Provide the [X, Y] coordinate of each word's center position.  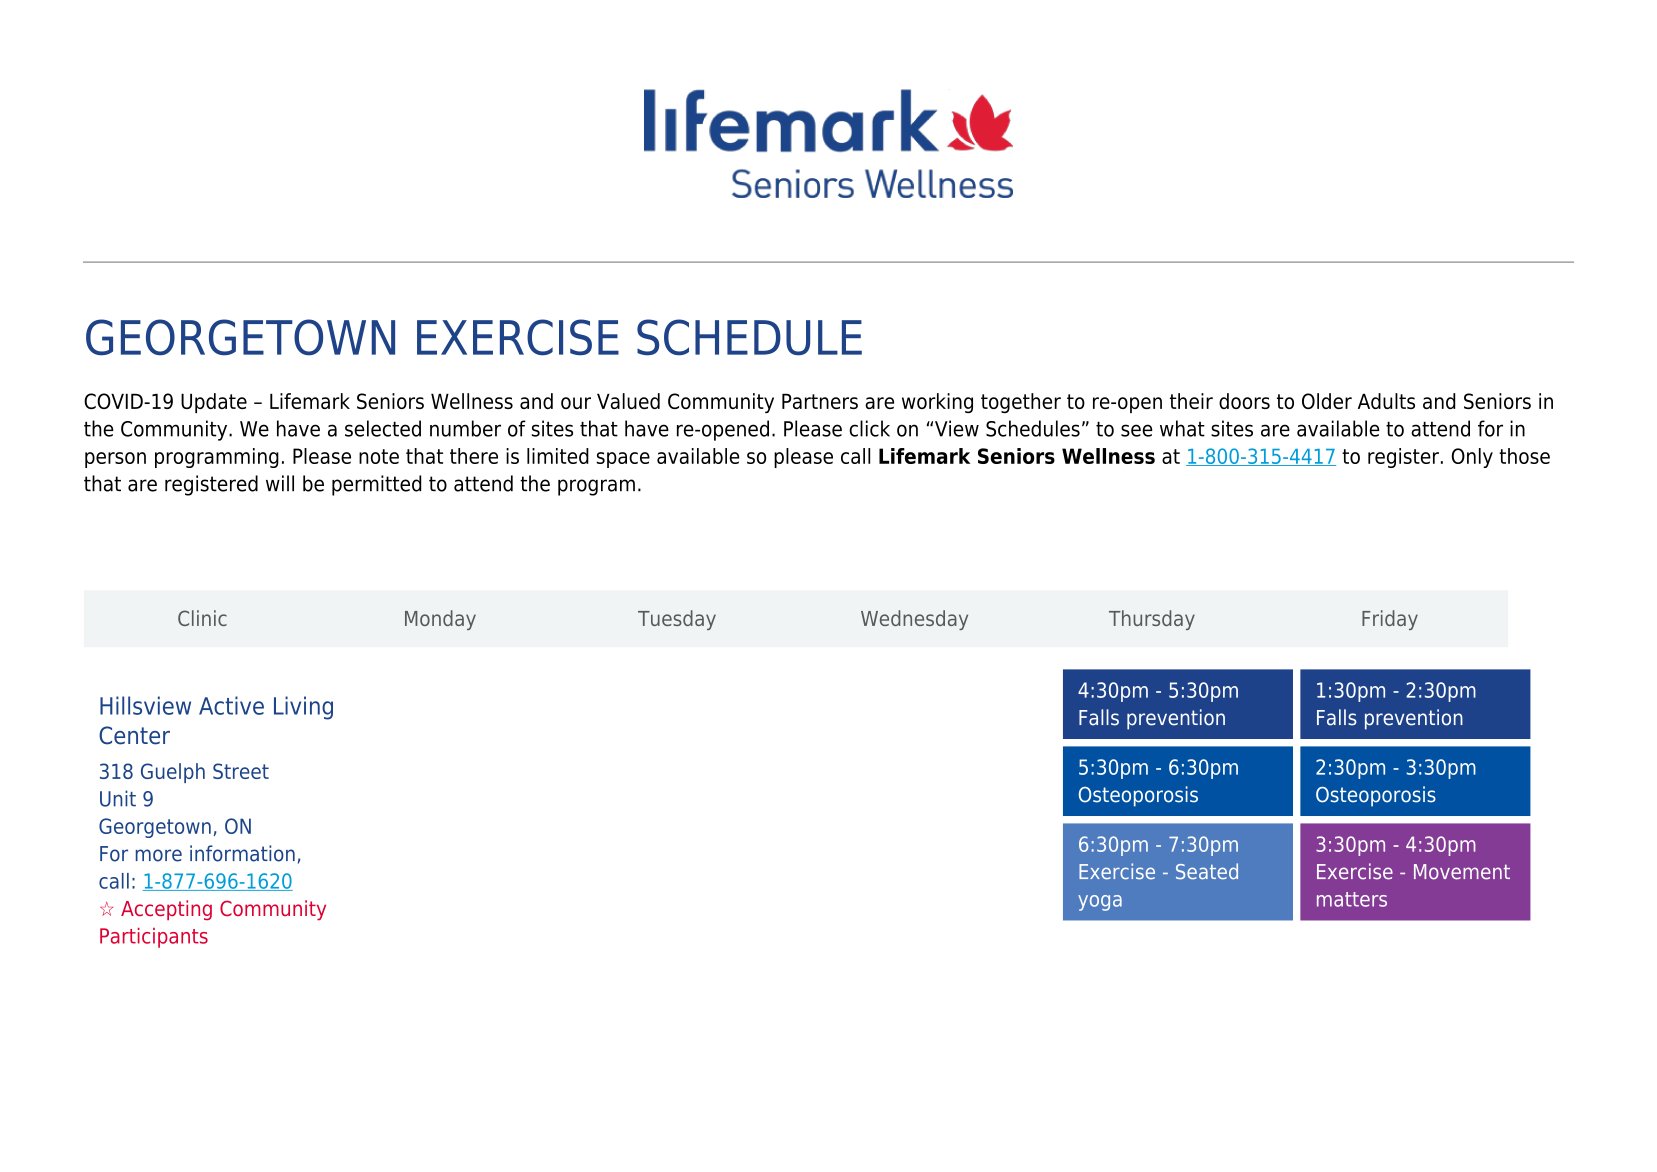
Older [1327, 401]
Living [303, 708]
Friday [1390, 620]
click [869, 428]
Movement [1462, 872]
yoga [1100, 903]
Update [214, 403]
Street [241, 771]
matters [1352, 899]
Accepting [166, 910]
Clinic [202, 618]
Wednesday [914, 620]
